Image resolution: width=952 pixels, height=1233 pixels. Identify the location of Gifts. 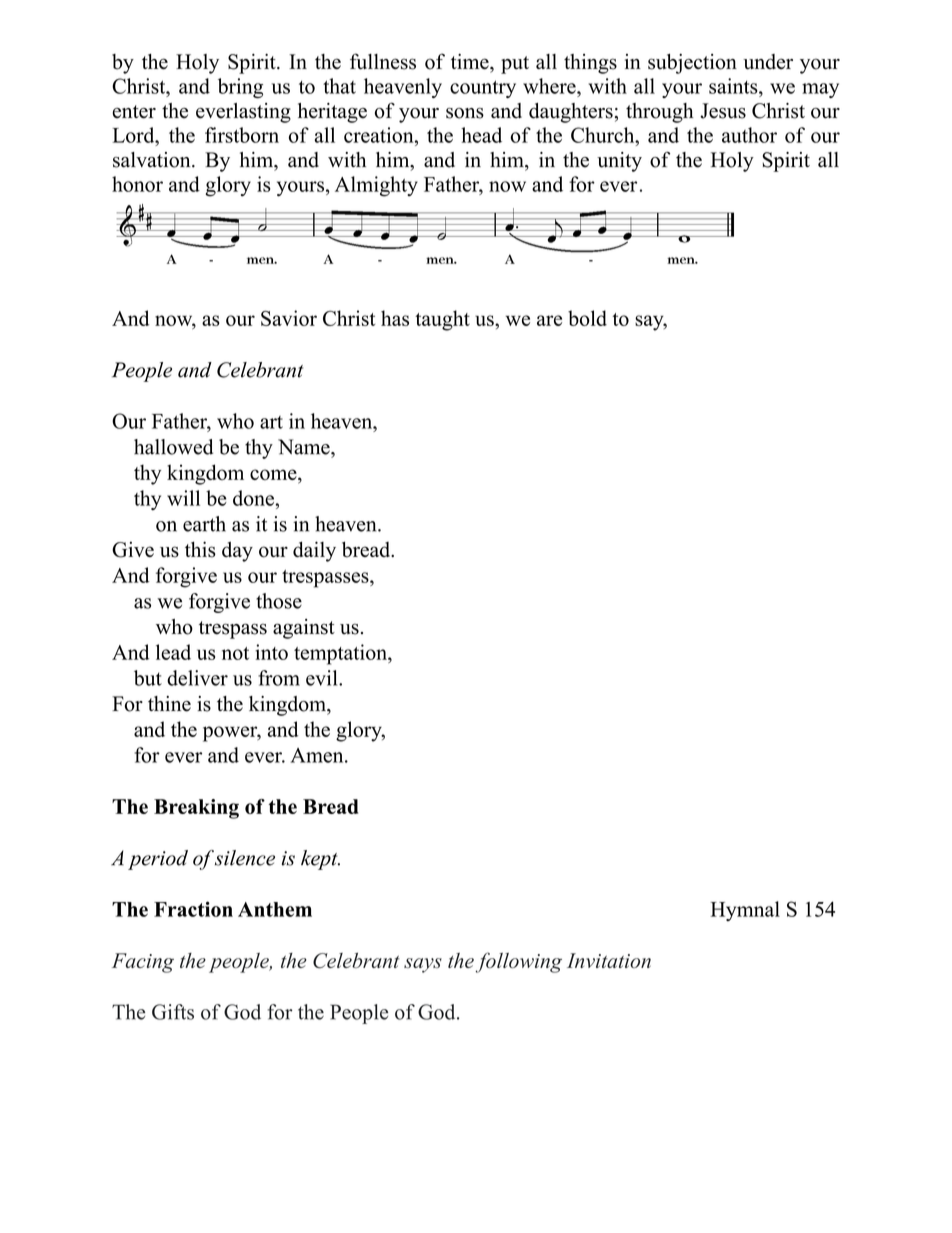
(173, 1012).
